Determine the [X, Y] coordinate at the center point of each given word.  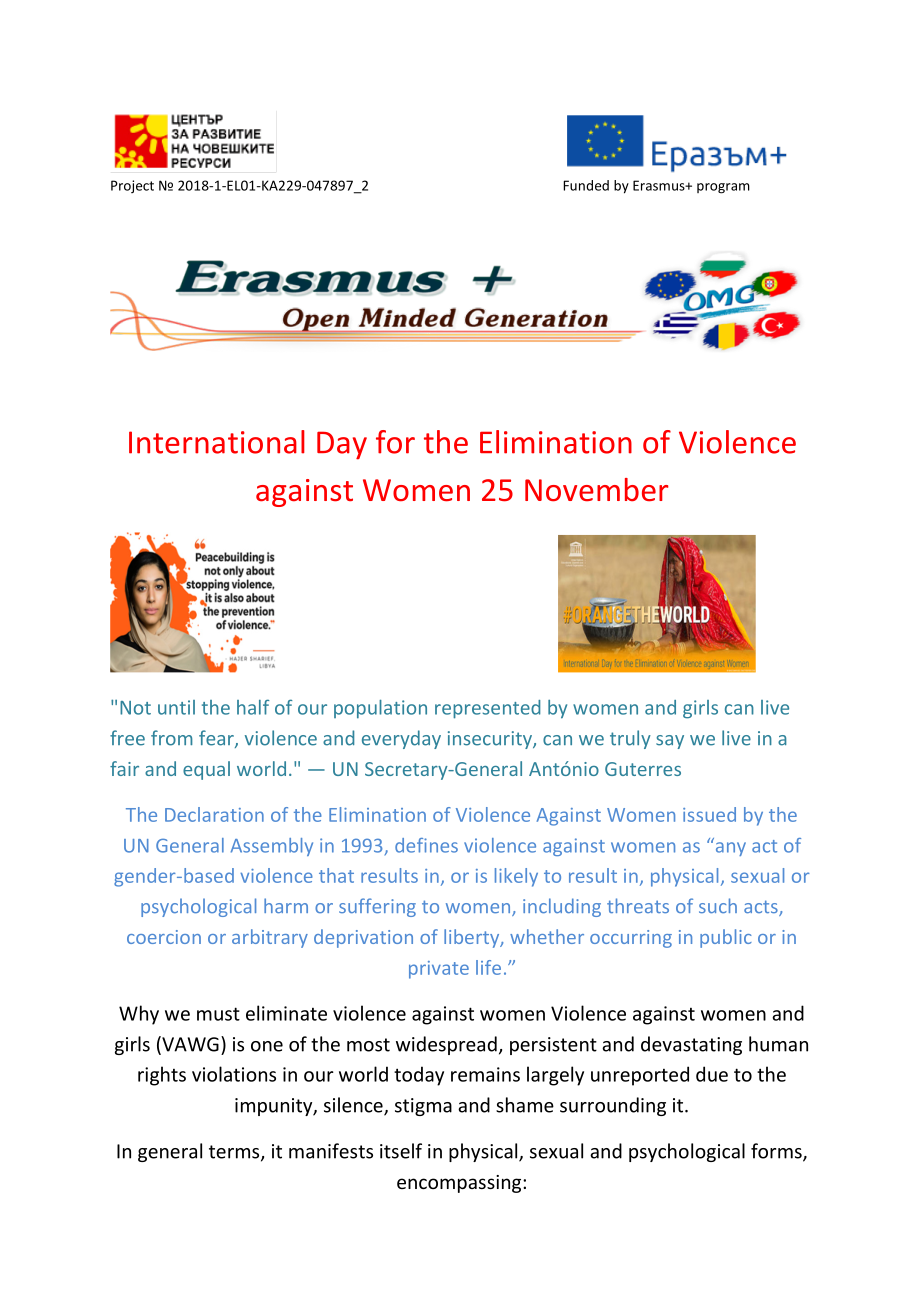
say [670, 742]
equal [206, 770]
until [176, 707]
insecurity [491, 740]
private [439, 970]
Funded [586, 185]
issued [709, 814]
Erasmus [660, 185]
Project [132, 186]
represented [487, 709]
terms [235, 1153]
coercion [164, 937]
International [217, 442]
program [723, 188]
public [726, 938]
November [597, 490]
